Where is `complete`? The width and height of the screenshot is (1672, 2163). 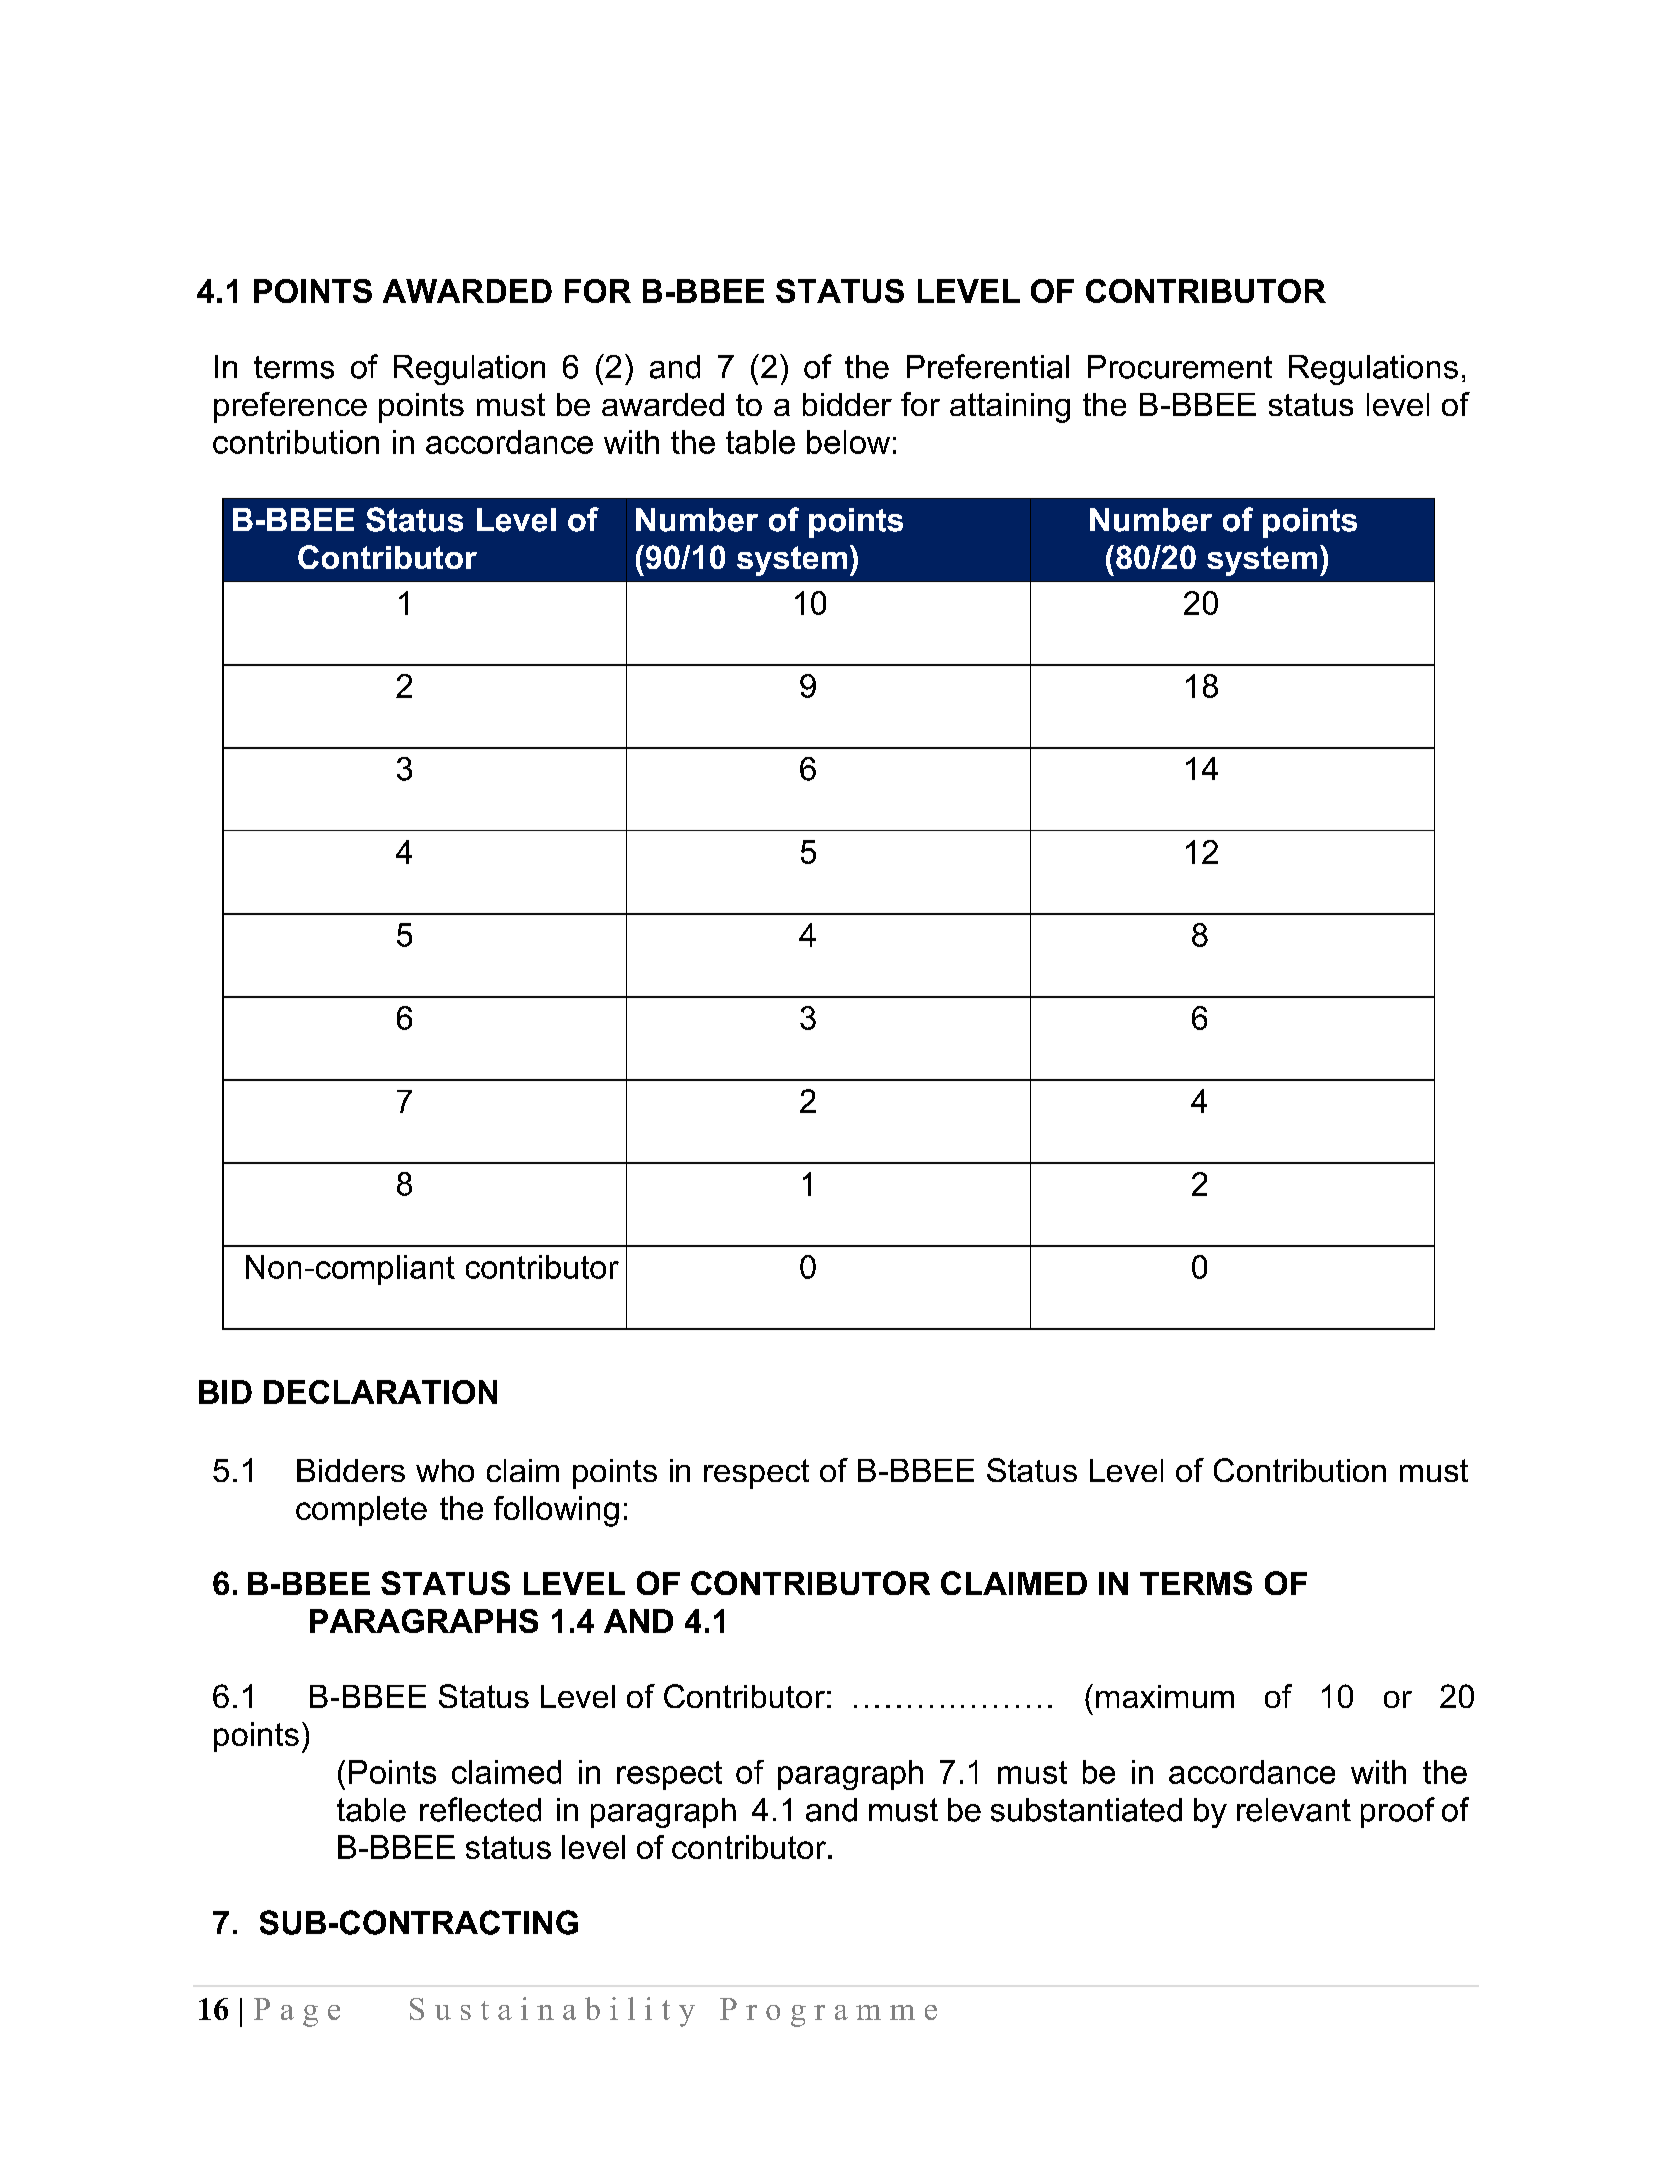
complete is located at coordinates (361, 1511).
